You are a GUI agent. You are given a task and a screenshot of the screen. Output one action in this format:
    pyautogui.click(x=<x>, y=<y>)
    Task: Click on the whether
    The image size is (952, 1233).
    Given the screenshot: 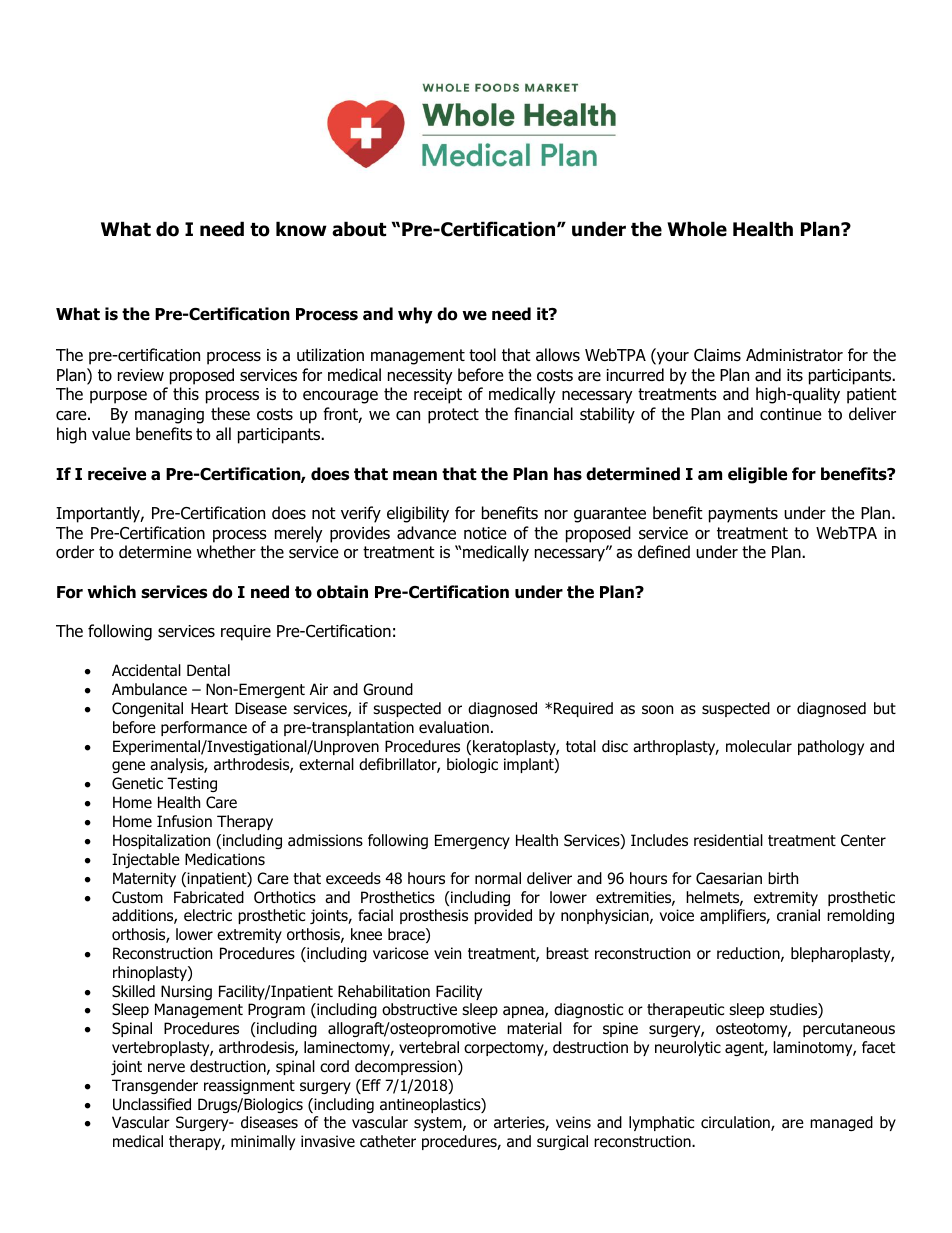 What is the action you would take?
    pyautogui.click(x=226, y=551)
